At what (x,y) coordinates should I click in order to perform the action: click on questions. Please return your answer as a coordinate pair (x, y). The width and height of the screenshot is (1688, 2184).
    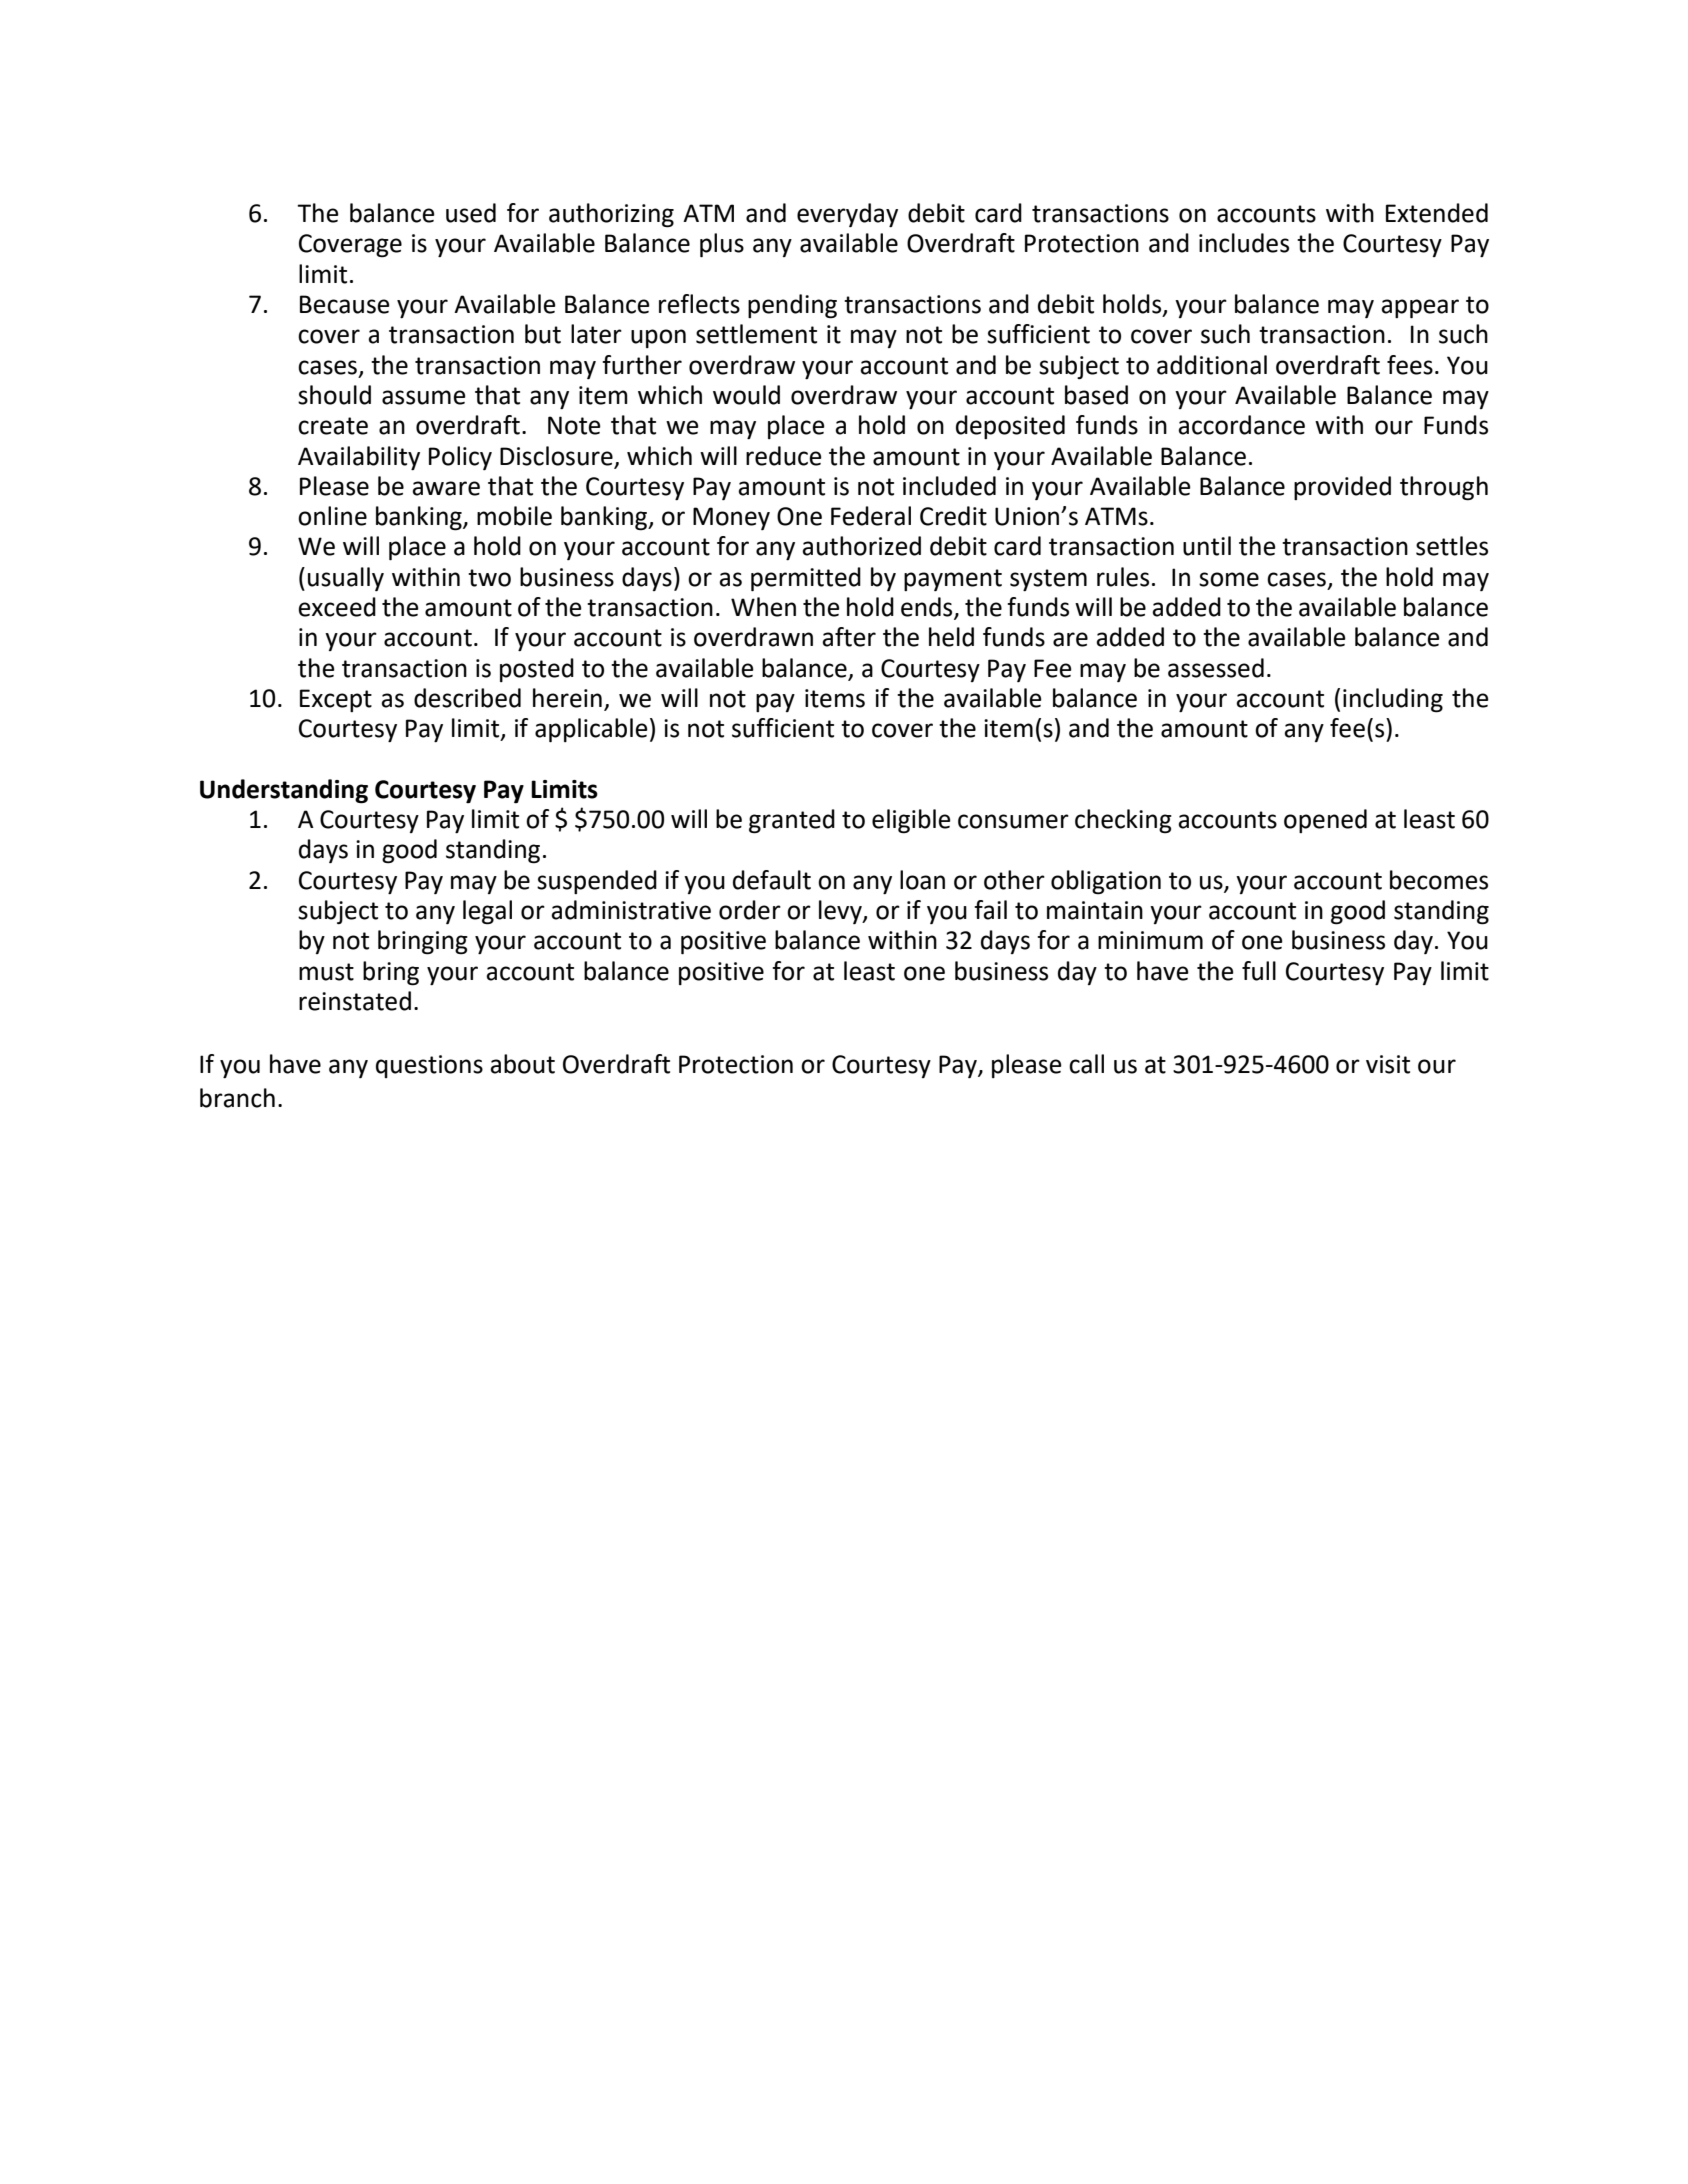
    Looking at the image, I should click on (429, 1066).
